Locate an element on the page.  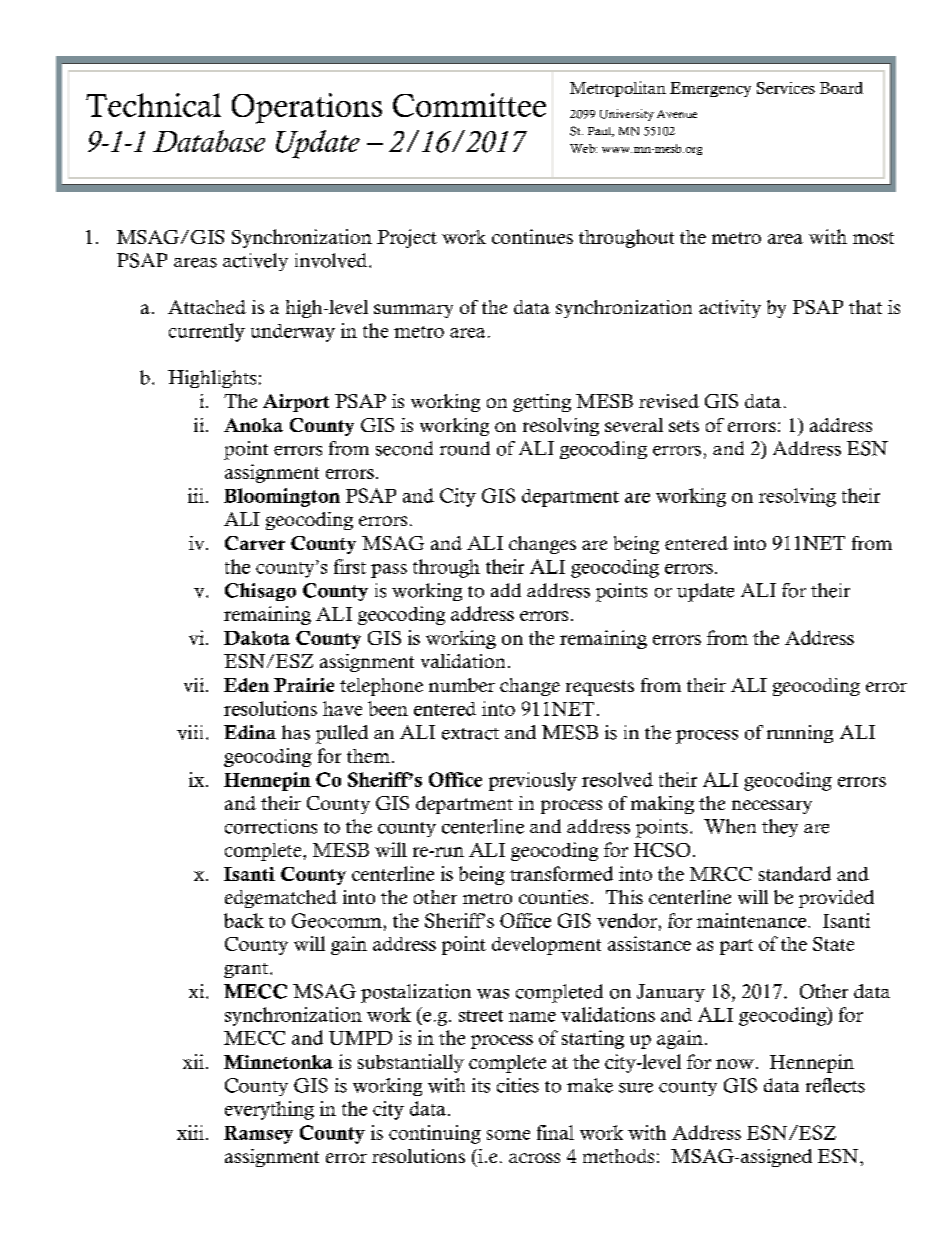
Operations is located at coordinates (307, 108).
